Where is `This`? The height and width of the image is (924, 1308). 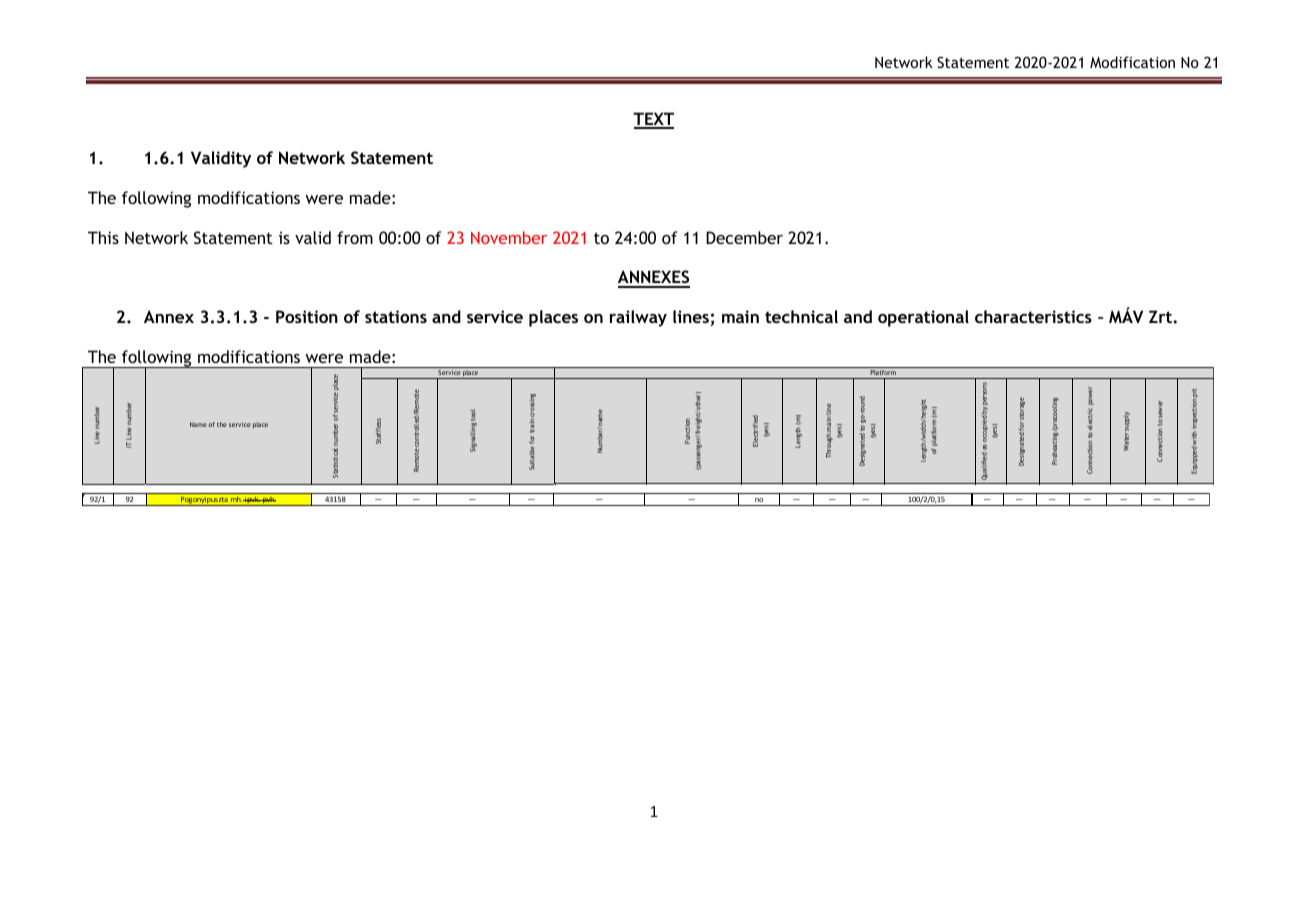
This is located at coordinates (103, 237).
